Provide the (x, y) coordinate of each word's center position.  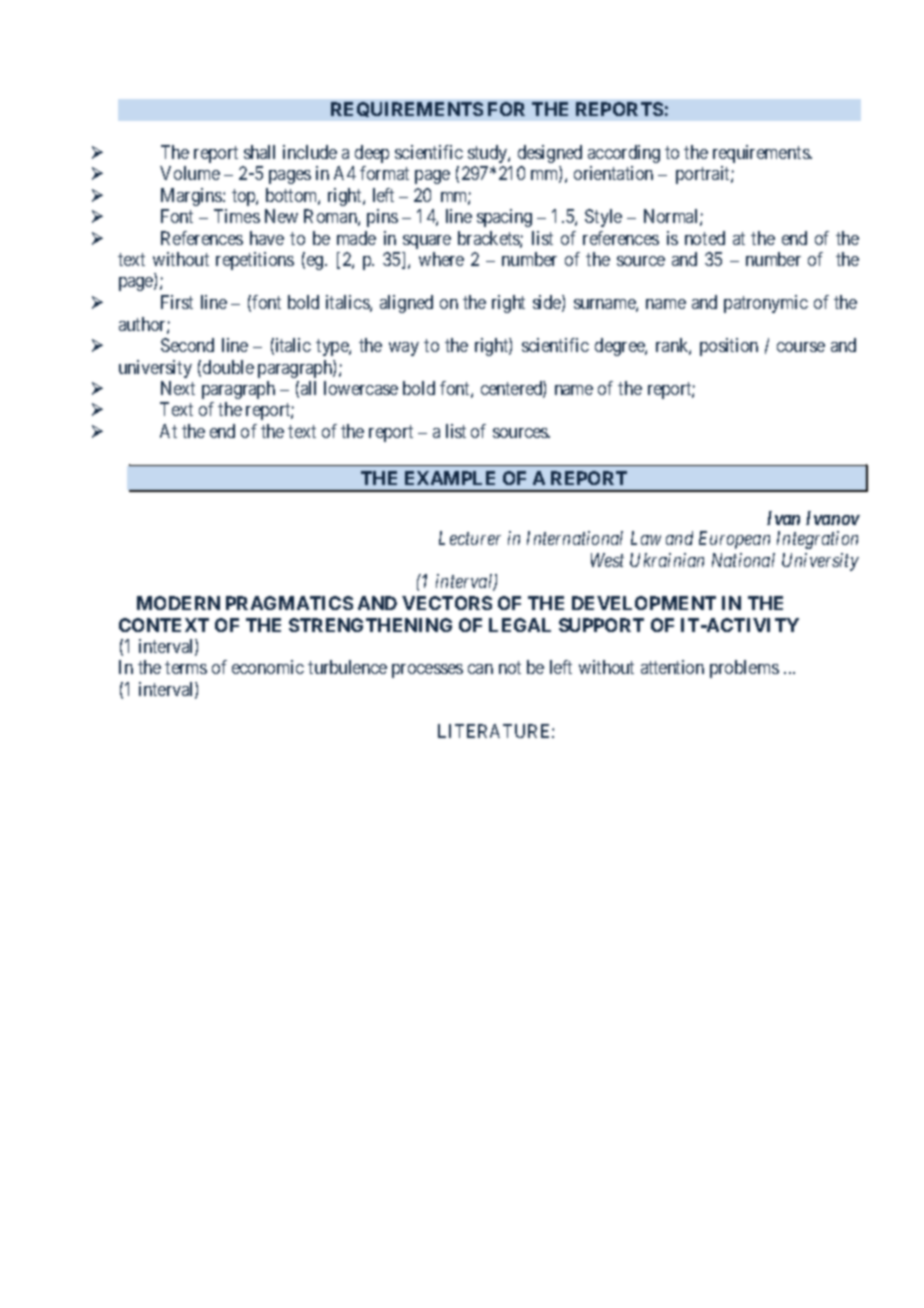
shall (259, 152)
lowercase (361, 388)
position (729, 347)
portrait (704, 175)
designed (550, 154)
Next (178, 388)
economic (268, 667)
